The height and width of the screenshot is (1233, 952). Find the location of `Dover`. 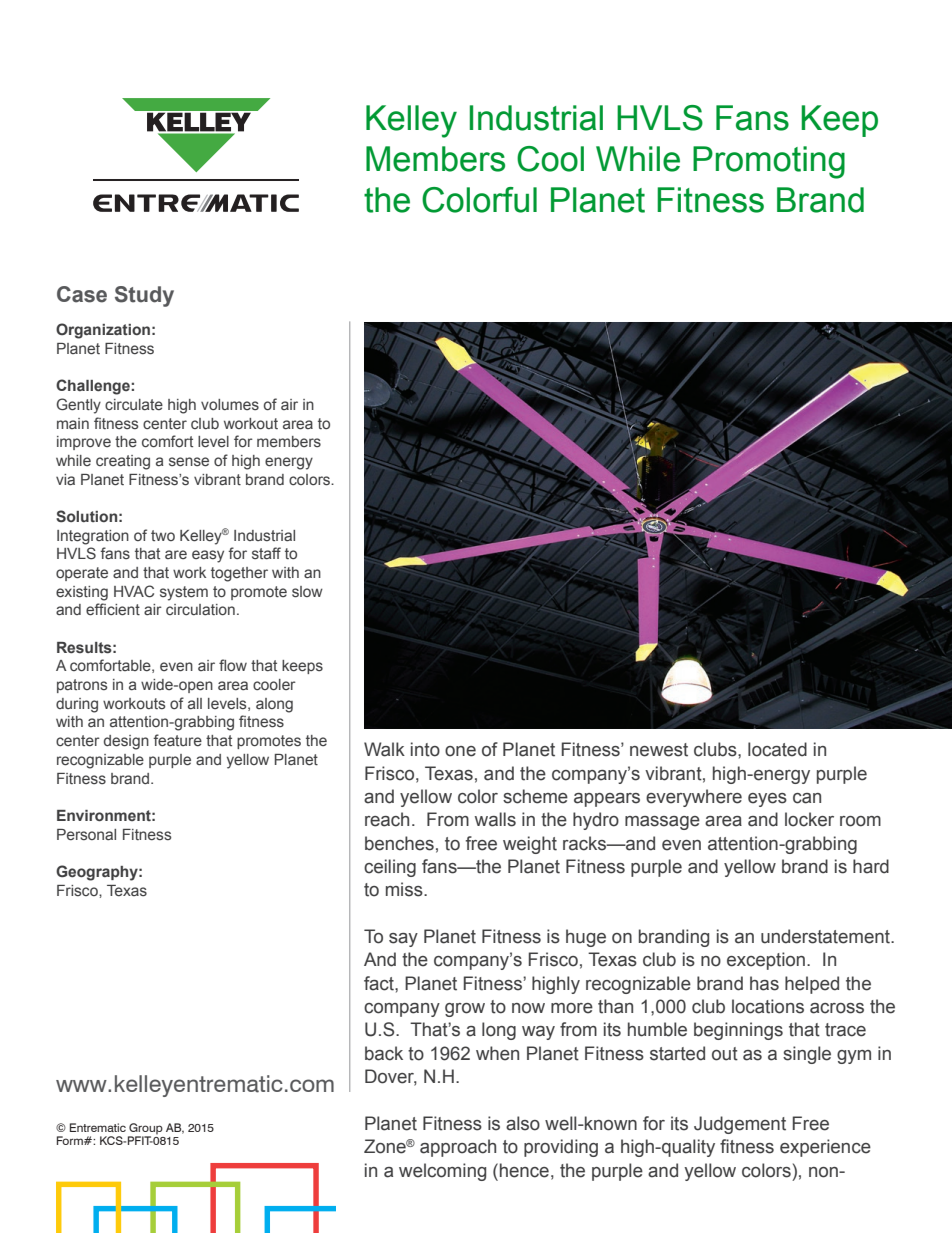

Dover is located at coordinates (391, 1077).
